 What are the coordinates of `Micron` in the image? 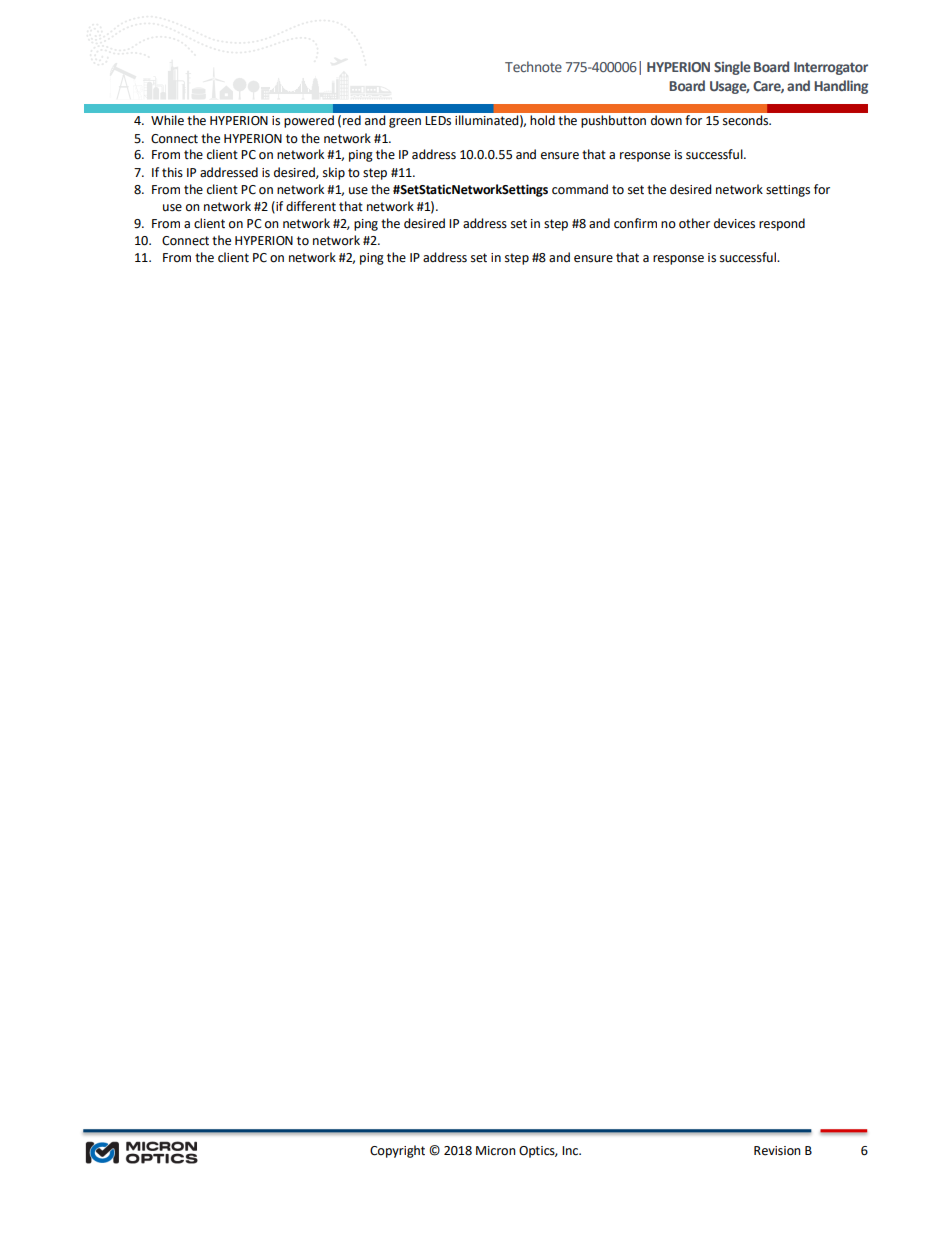 It's located at (496, 1151).
